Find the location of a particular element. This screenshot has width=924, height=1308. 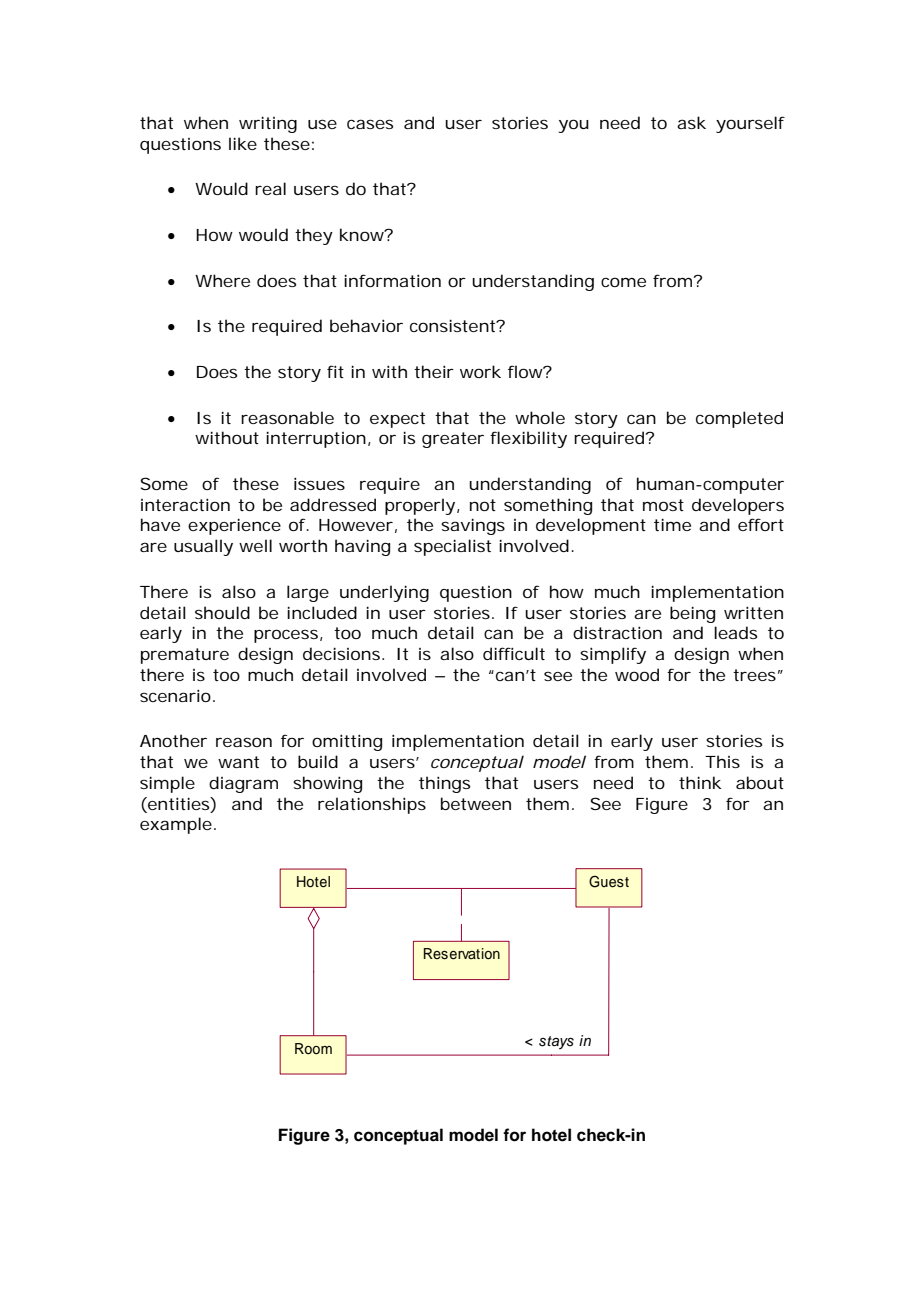

like is located at coordinates (243, 143).
